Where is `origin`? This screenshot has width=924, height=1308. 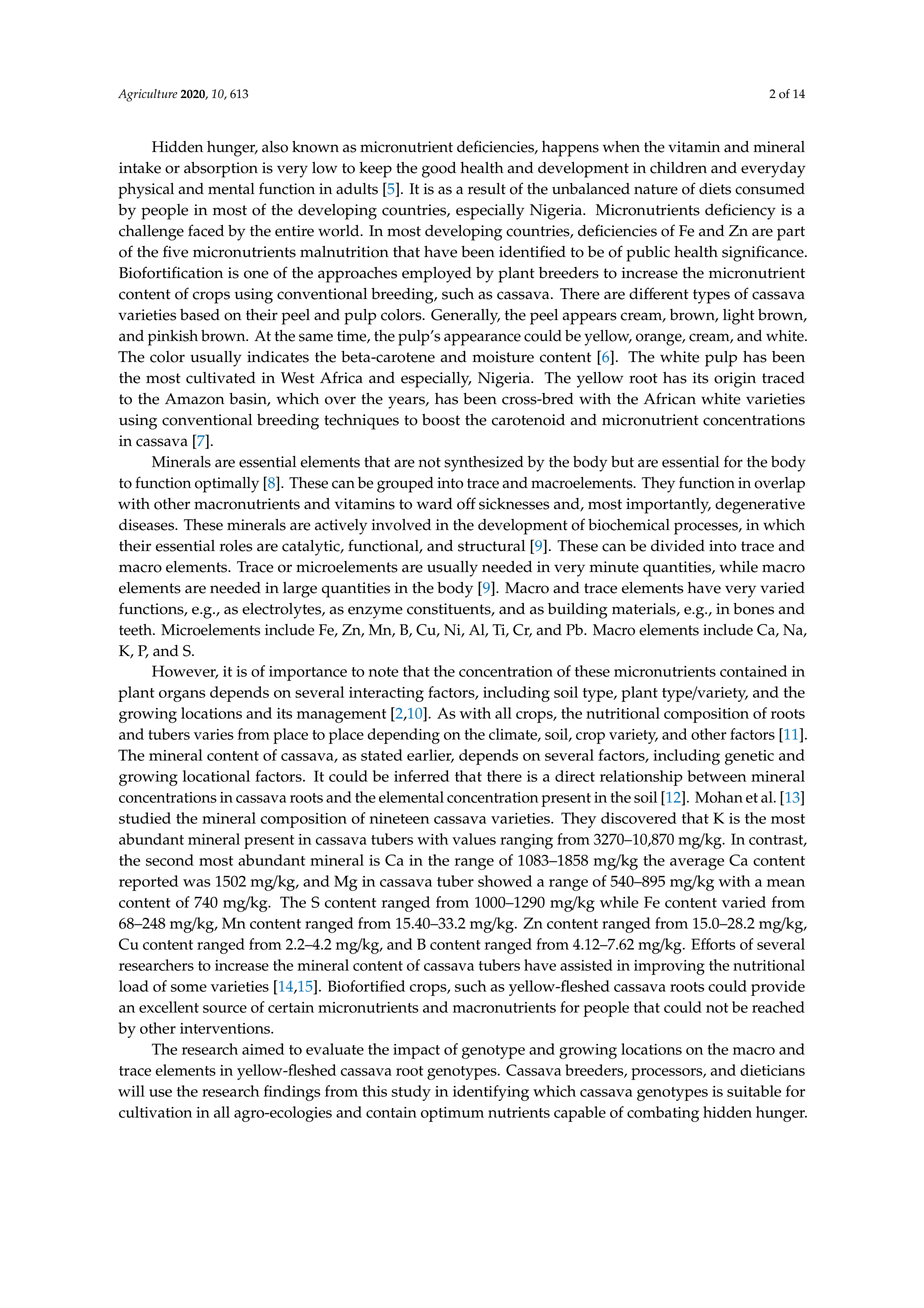 origin is located at coordinates (735, 380).
